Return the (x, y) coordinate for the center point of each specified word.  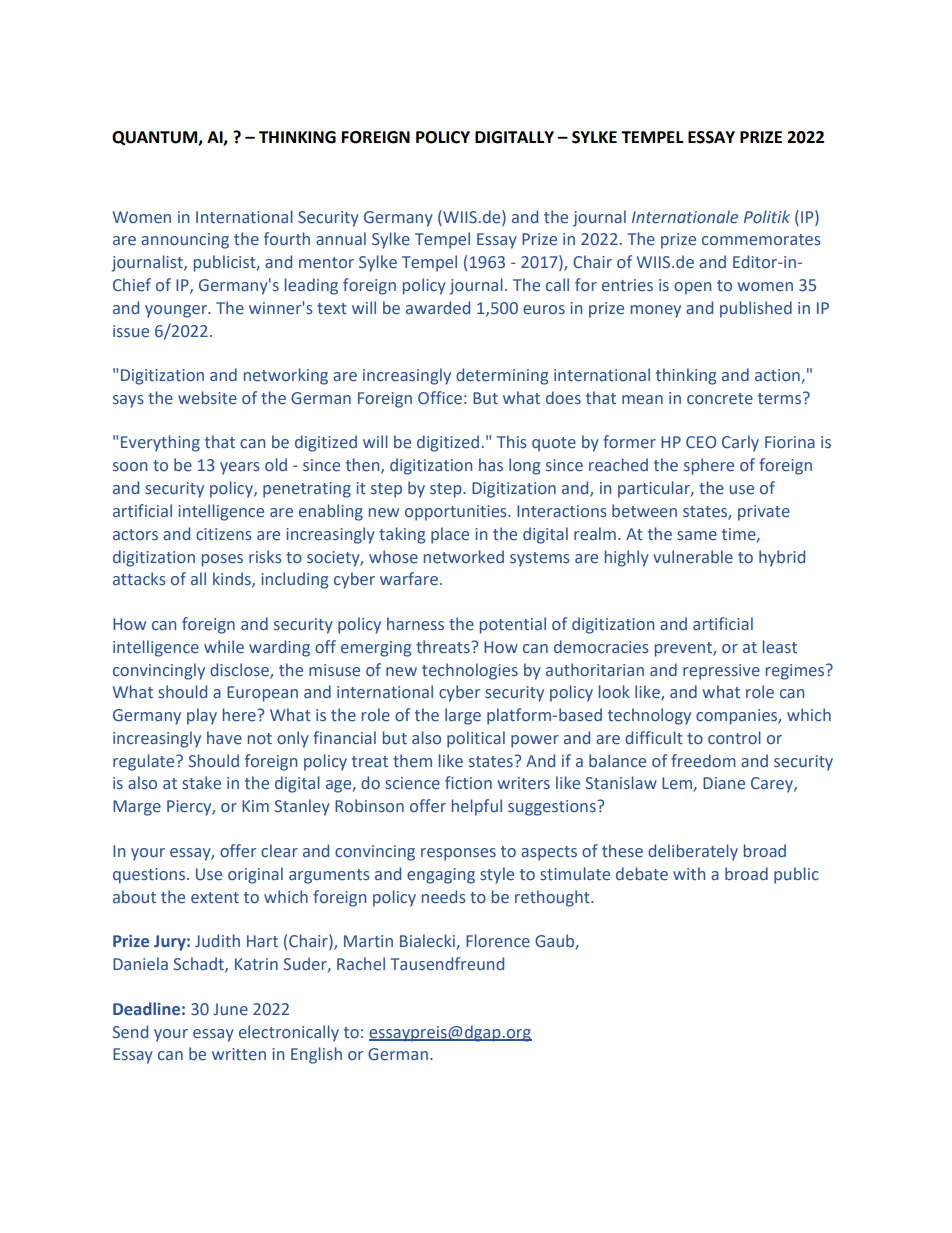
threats (444, 647)
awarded (438, 308)
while (224, 647)
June (230, 1009)
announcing (185, 241)
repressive (721, 672)
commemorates (761, 240)
